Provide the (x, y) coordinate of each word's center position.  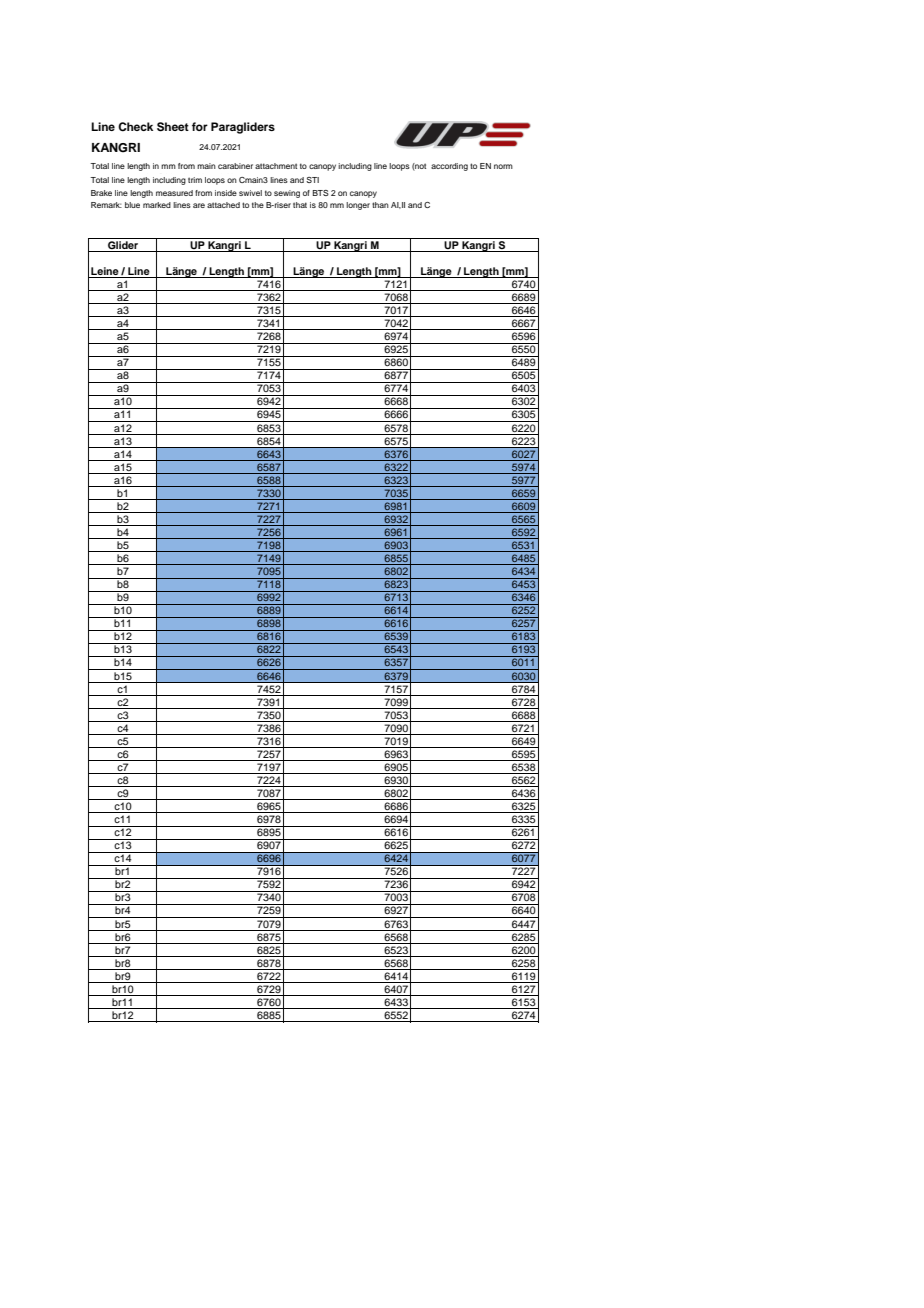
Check (135, 127)
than (380, 205)
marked (157, 205)
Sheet (173, 127)
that (300, 205)
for (200, 126)
